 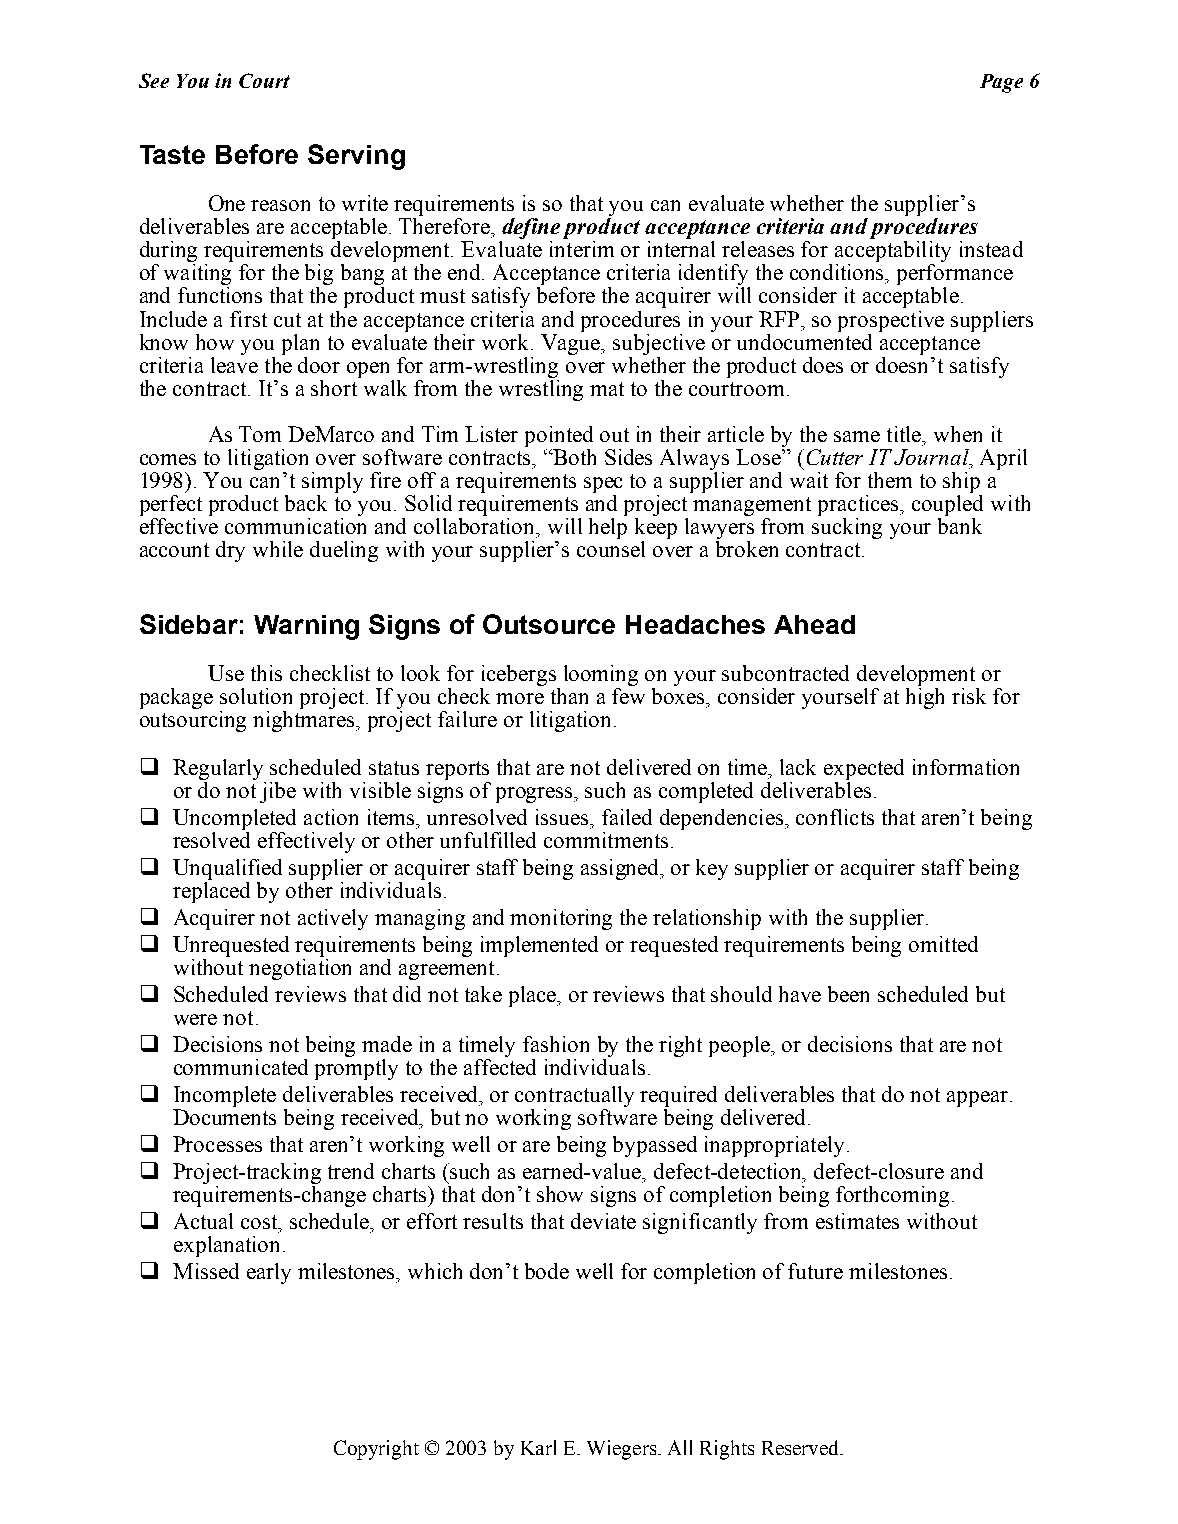 I want to click on Reserved, so click(x=802, y=1447).
